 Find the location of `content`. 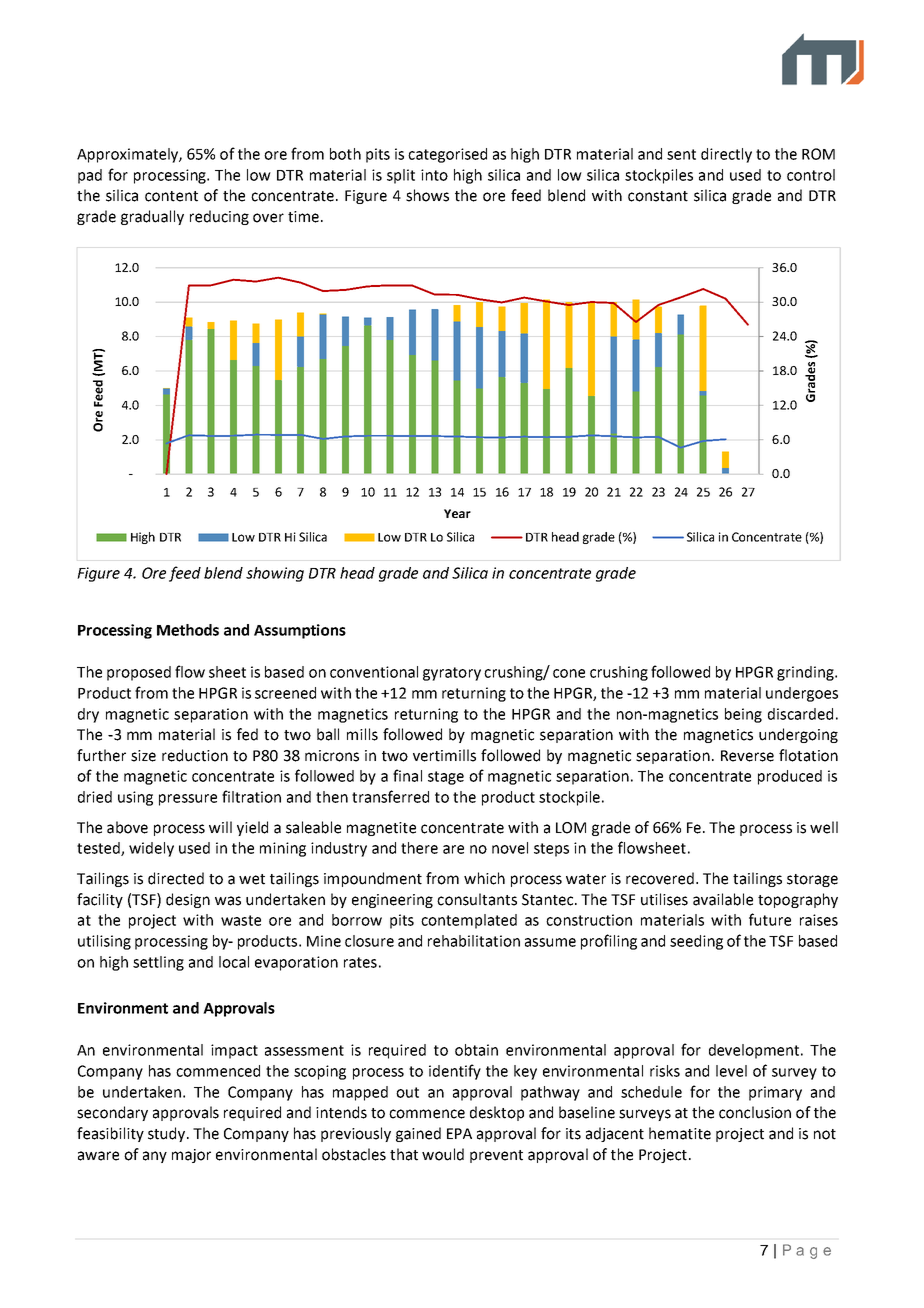

content is located at coordinates (171, 196).
